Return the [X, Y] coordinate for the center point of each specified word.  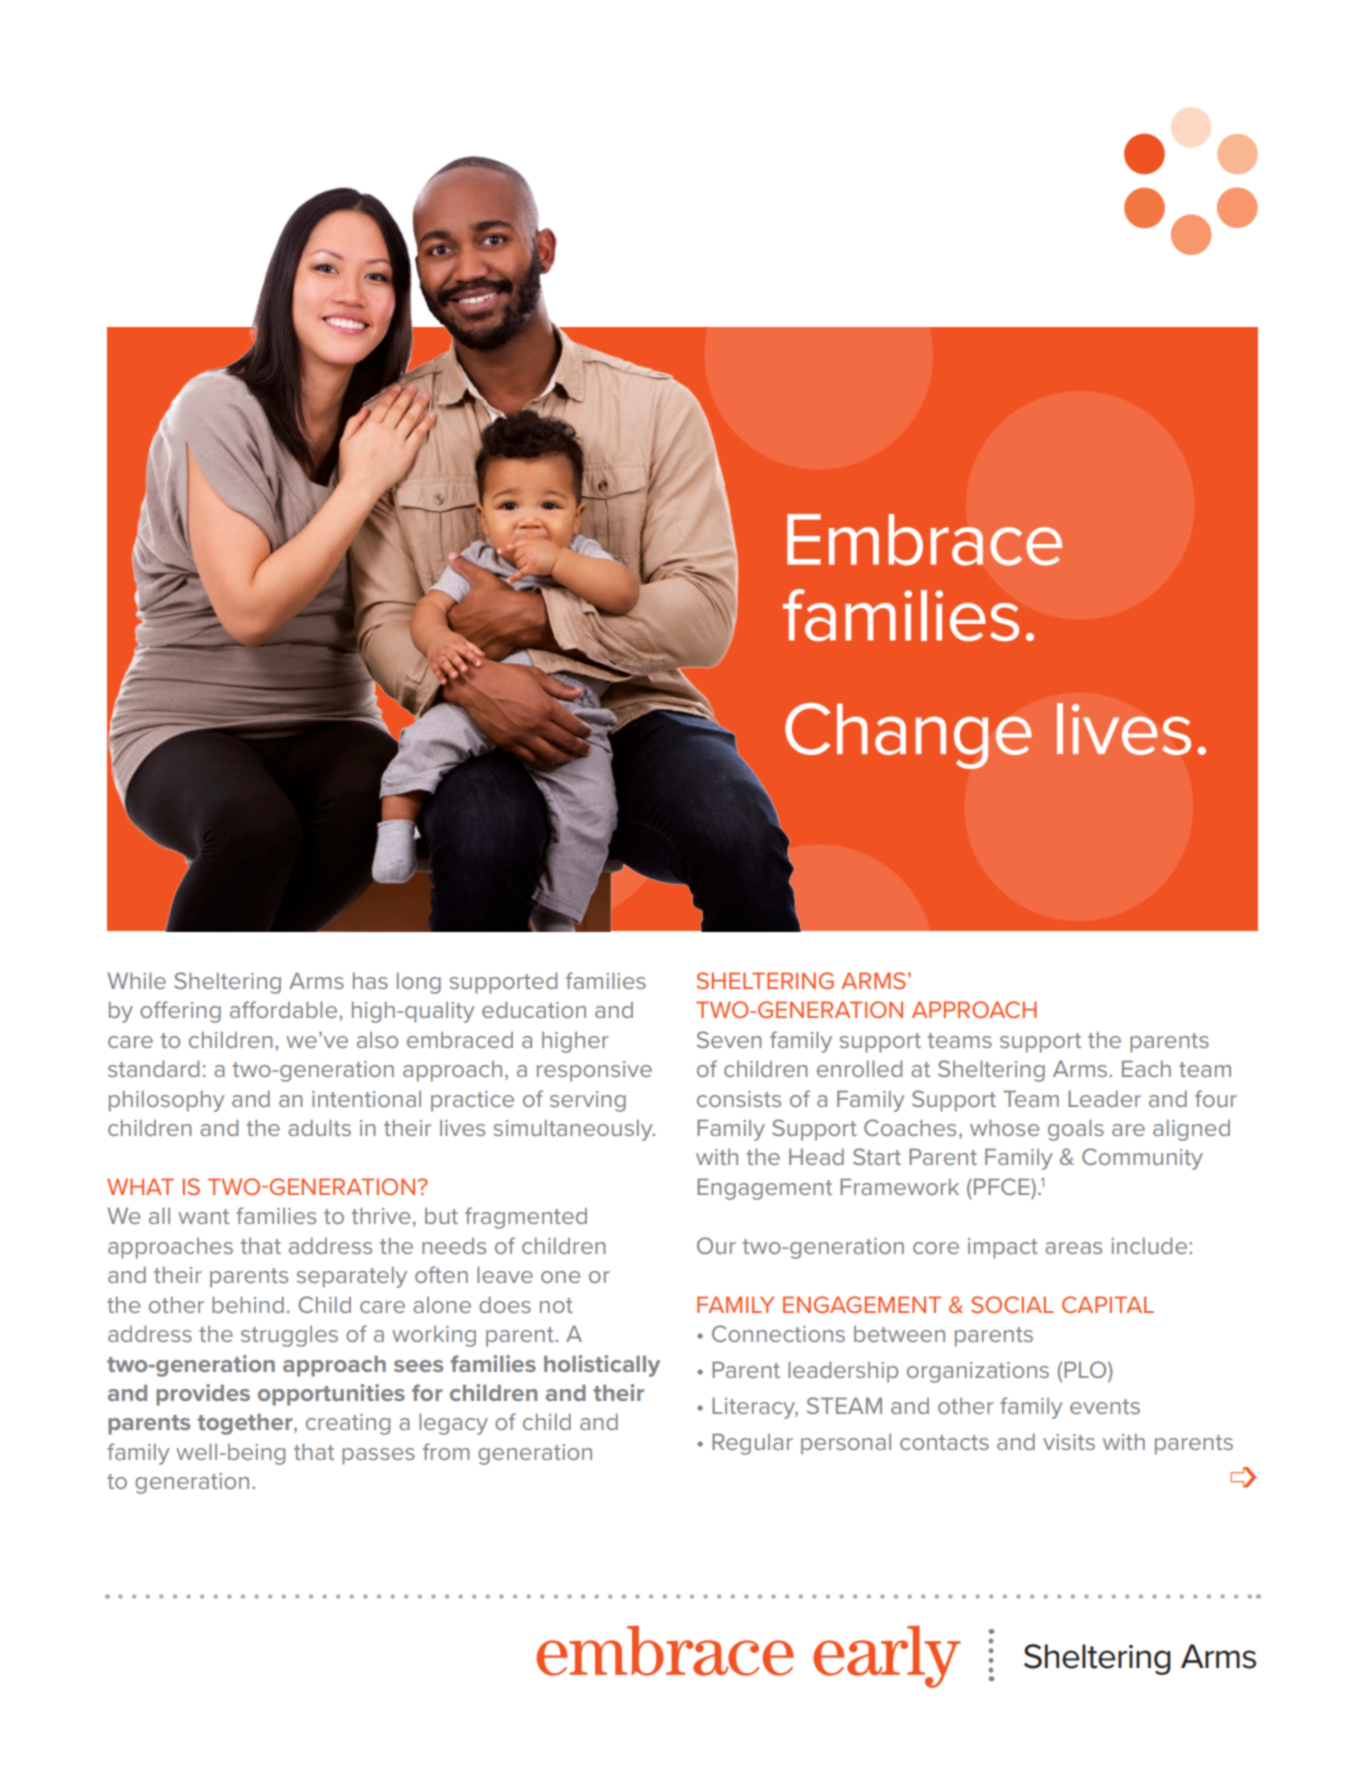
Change [908, 736]
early [887, 1656]
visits [1069, 1442]
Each [1146, 1068]
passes [378, 1456]
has [370, 981]
